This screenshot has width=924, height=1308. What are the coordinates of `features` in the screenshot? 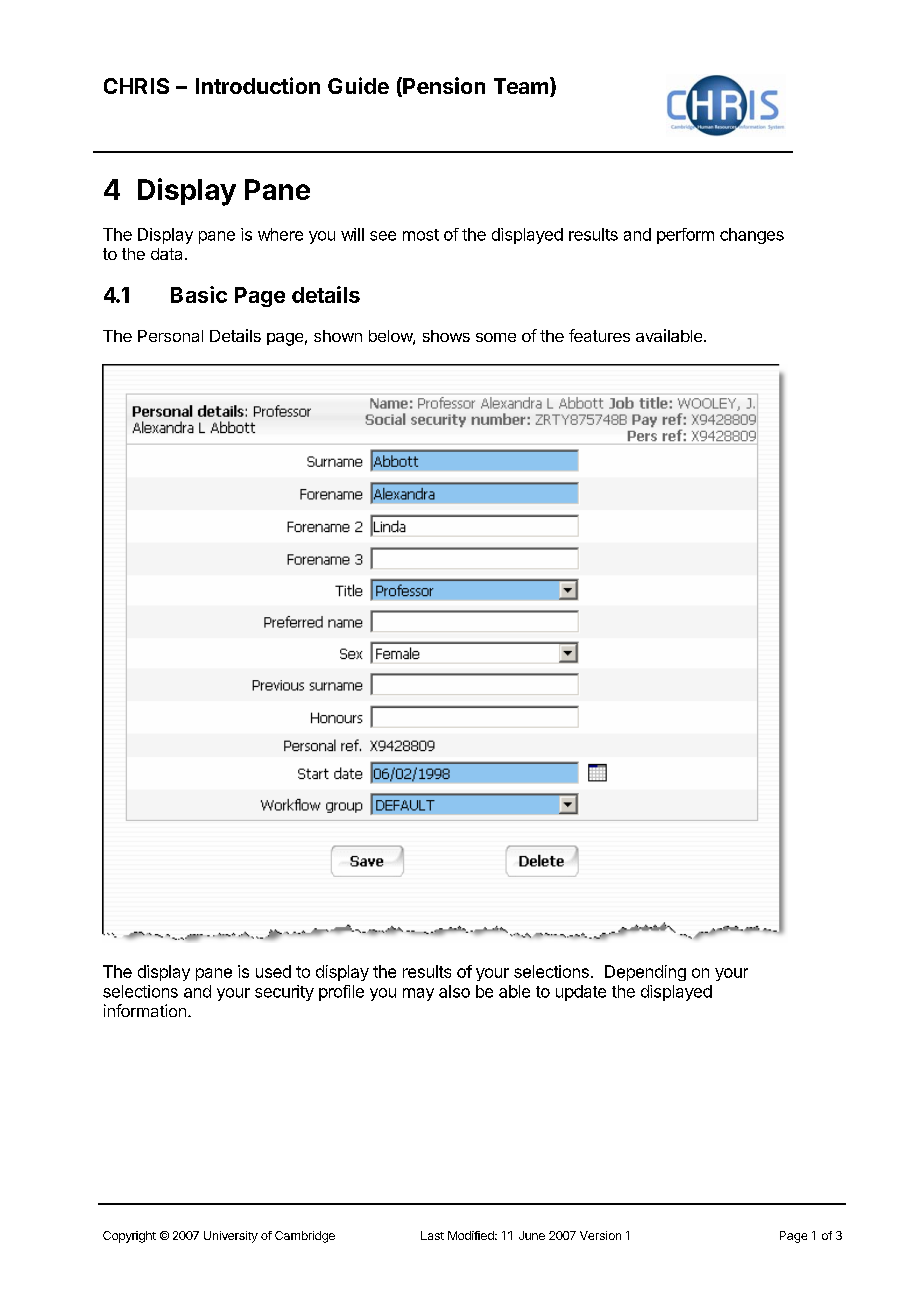 It's located at (599, 335).
